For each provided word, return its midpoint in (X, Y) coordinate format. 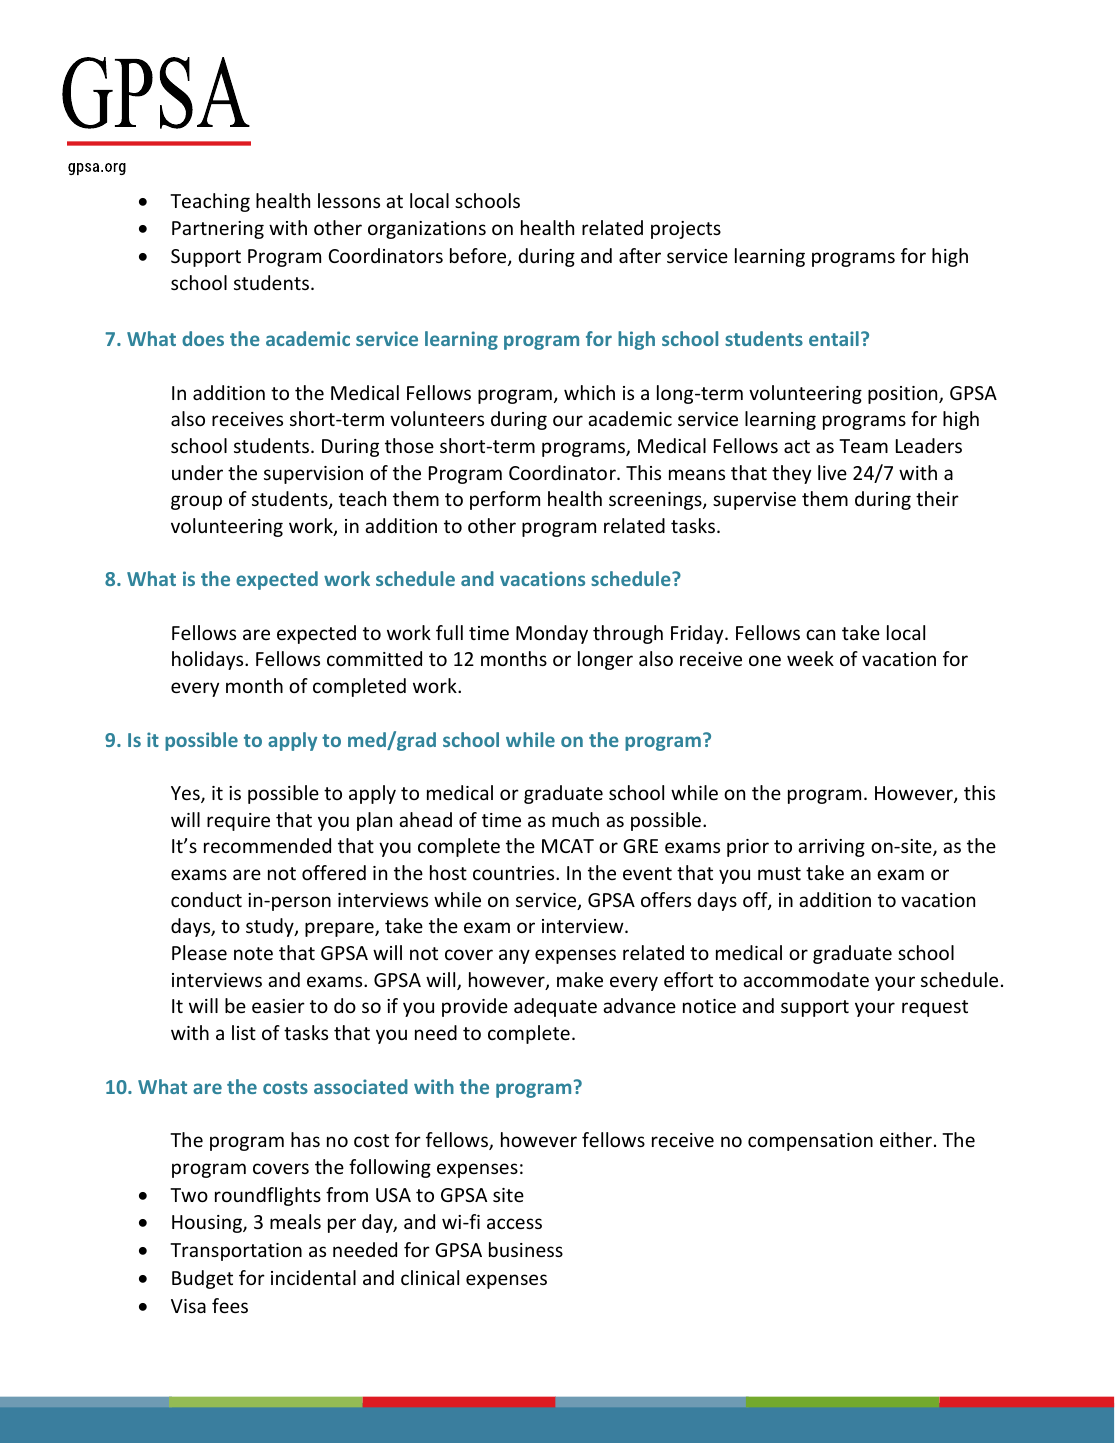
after (640, 255)
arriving (831, 848)
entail (834, 338)
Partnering (218, 230)
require (238, 822)
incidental (313, 1277)
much (575, 819)
